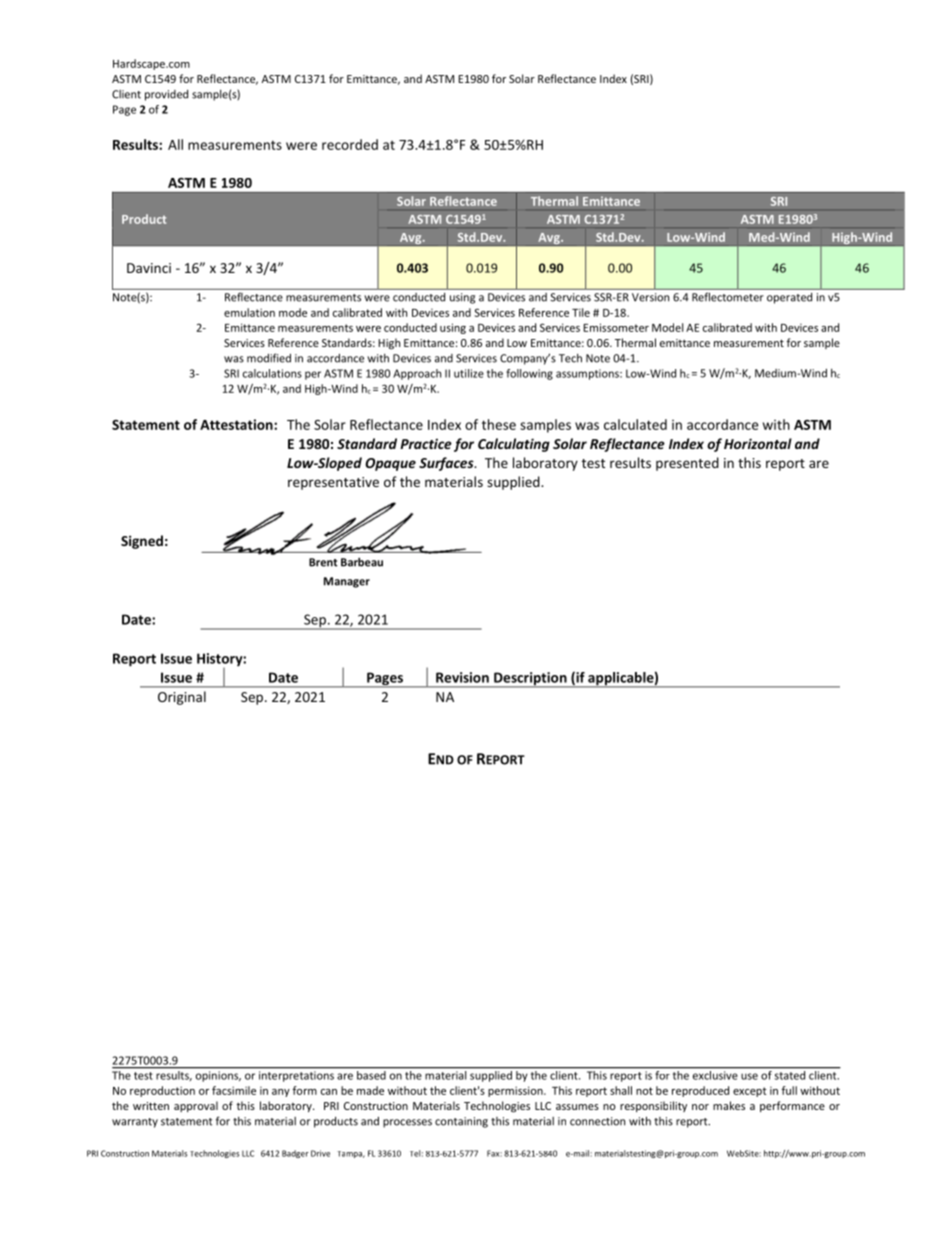  Describe the element at coordinates (166, 95) in the document. I see `provided` at that location.
